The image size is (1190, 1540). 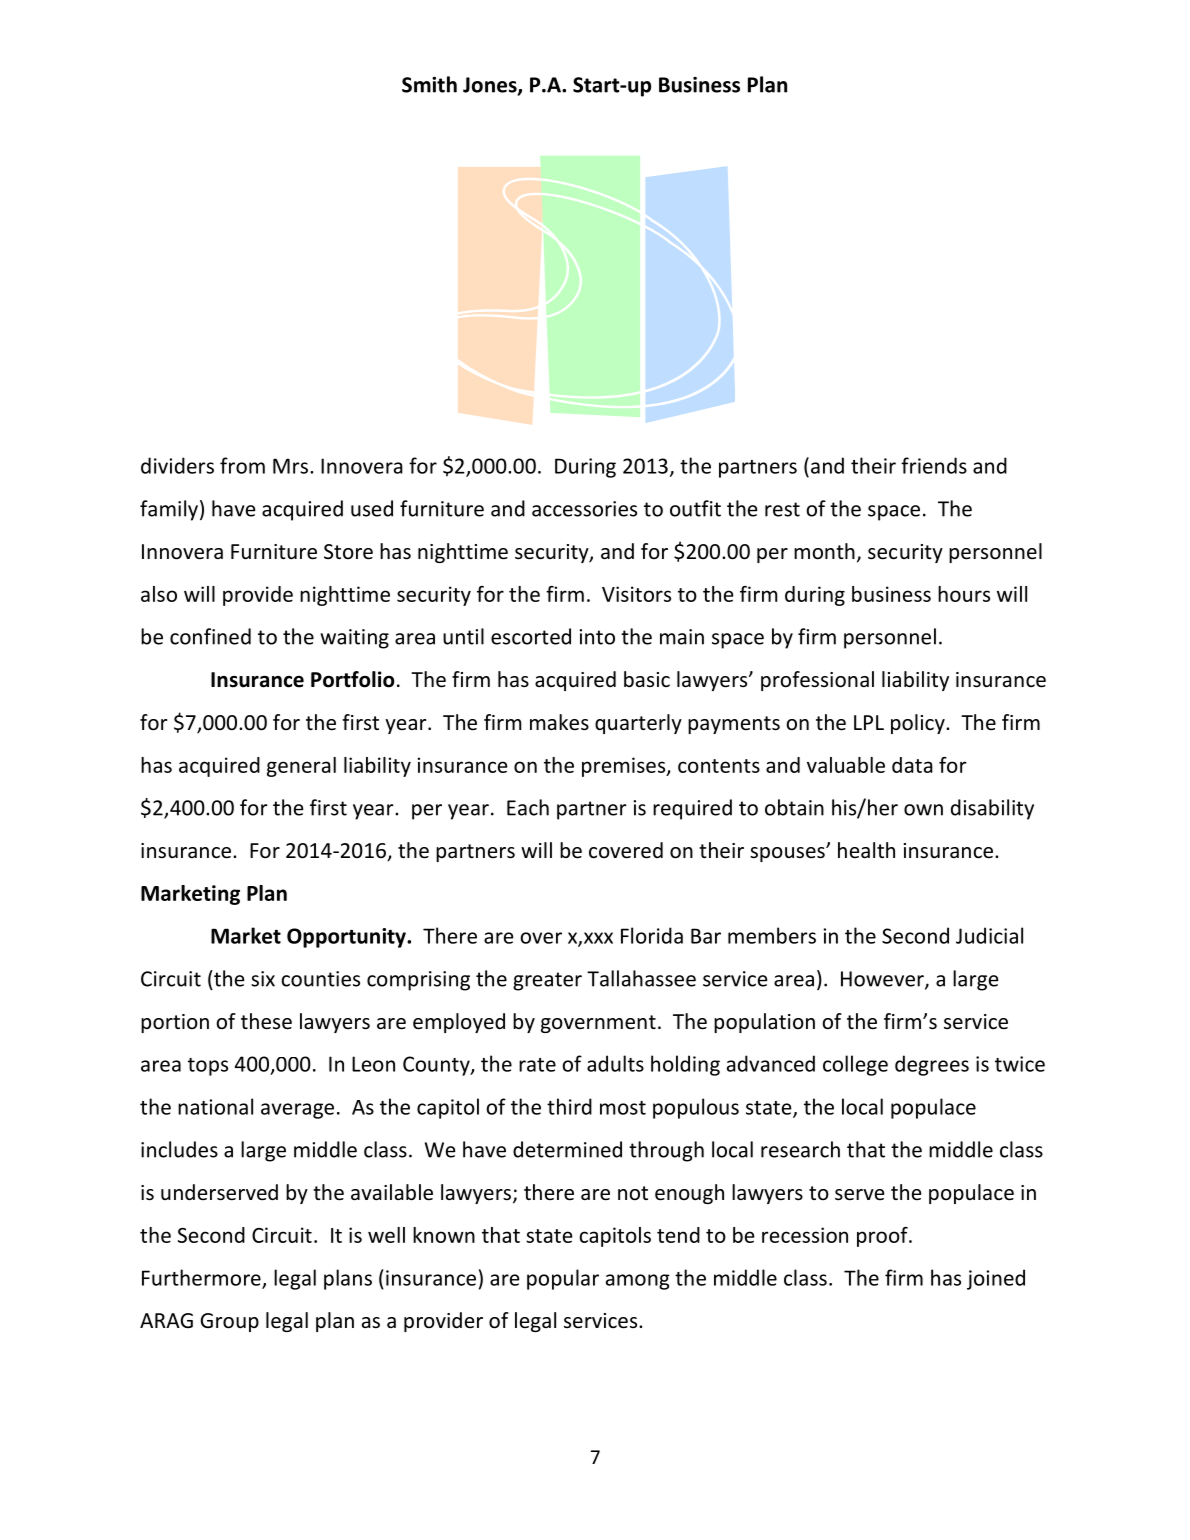 I want to click on Furthermore, so click(x=202, y=1278).
